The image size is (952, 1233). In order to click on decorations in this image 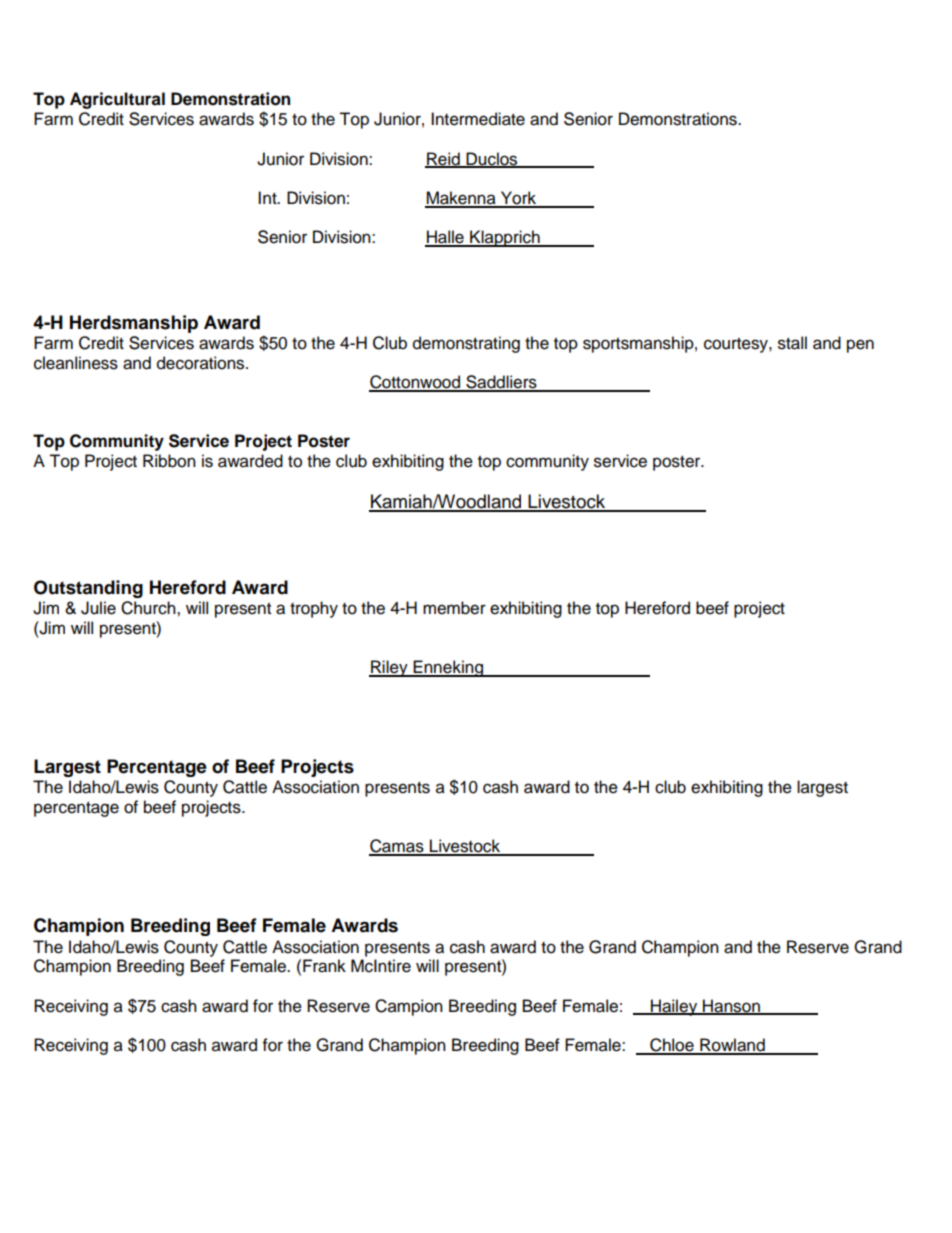, I will do `click(202, 363)`.
